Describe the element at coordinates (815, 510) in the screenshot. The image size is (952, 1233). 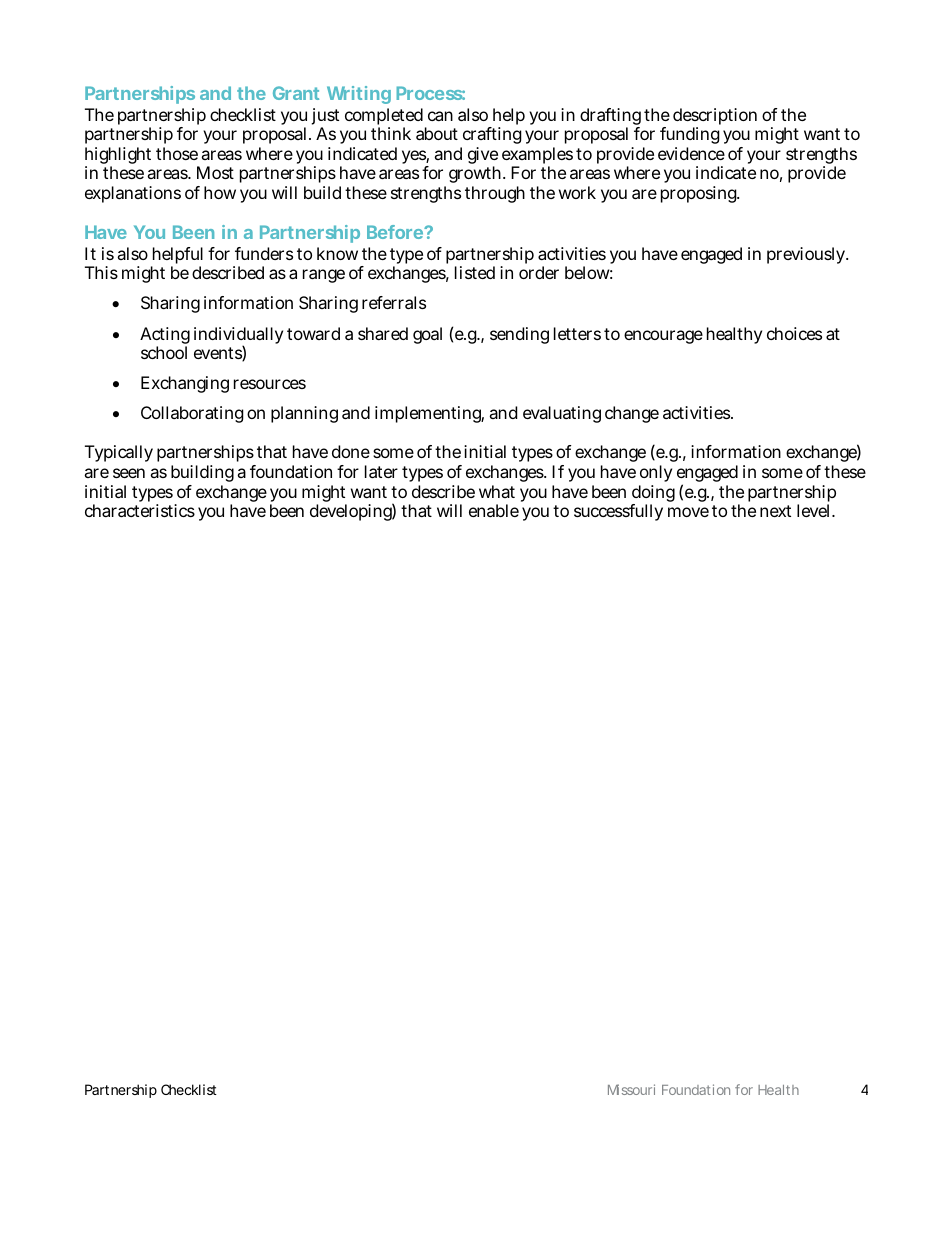
I see `level` at that location.
